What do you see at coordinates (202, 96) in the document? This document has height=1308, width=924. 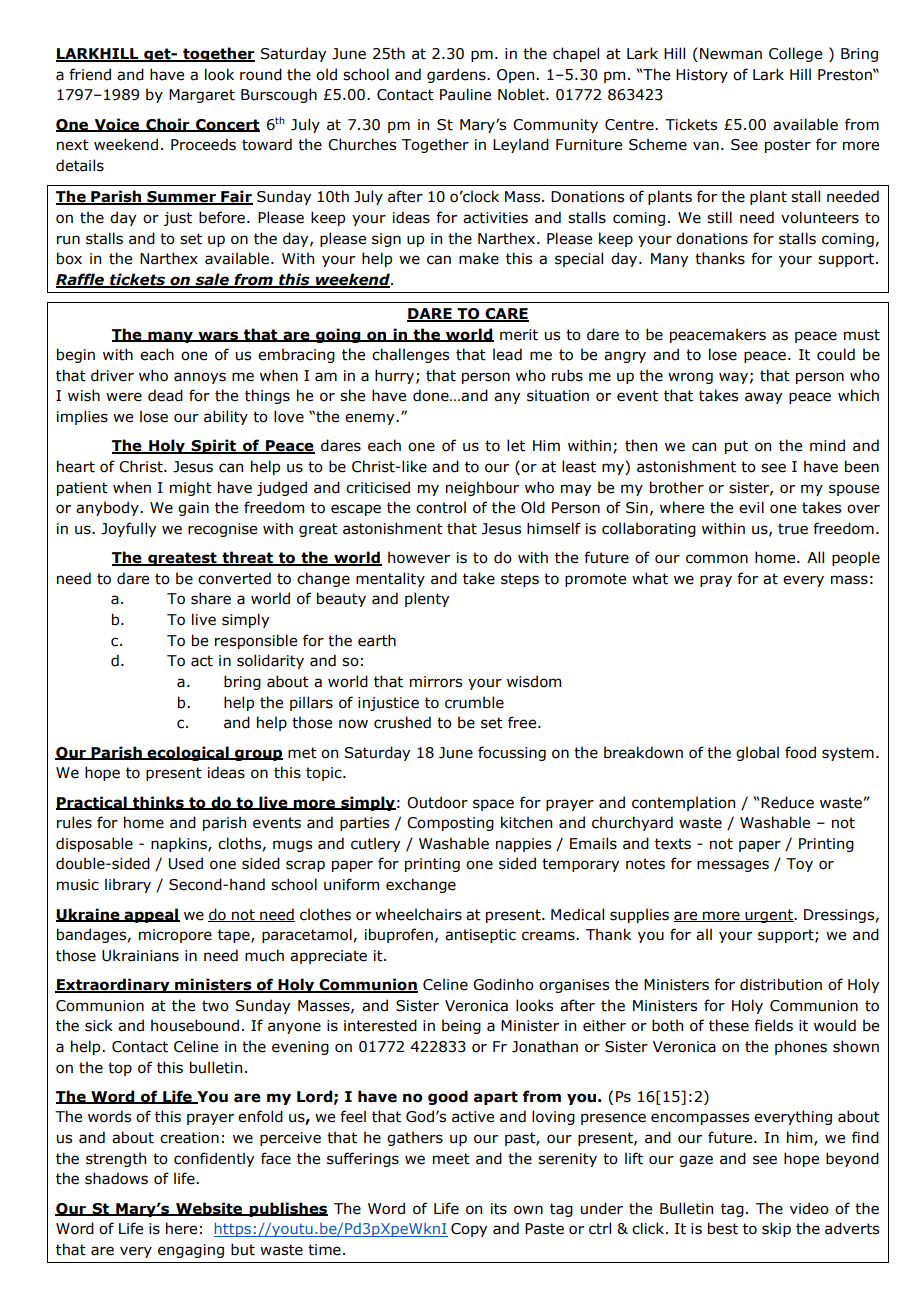 I see `Margaret` at bounding box center [202, 96].
